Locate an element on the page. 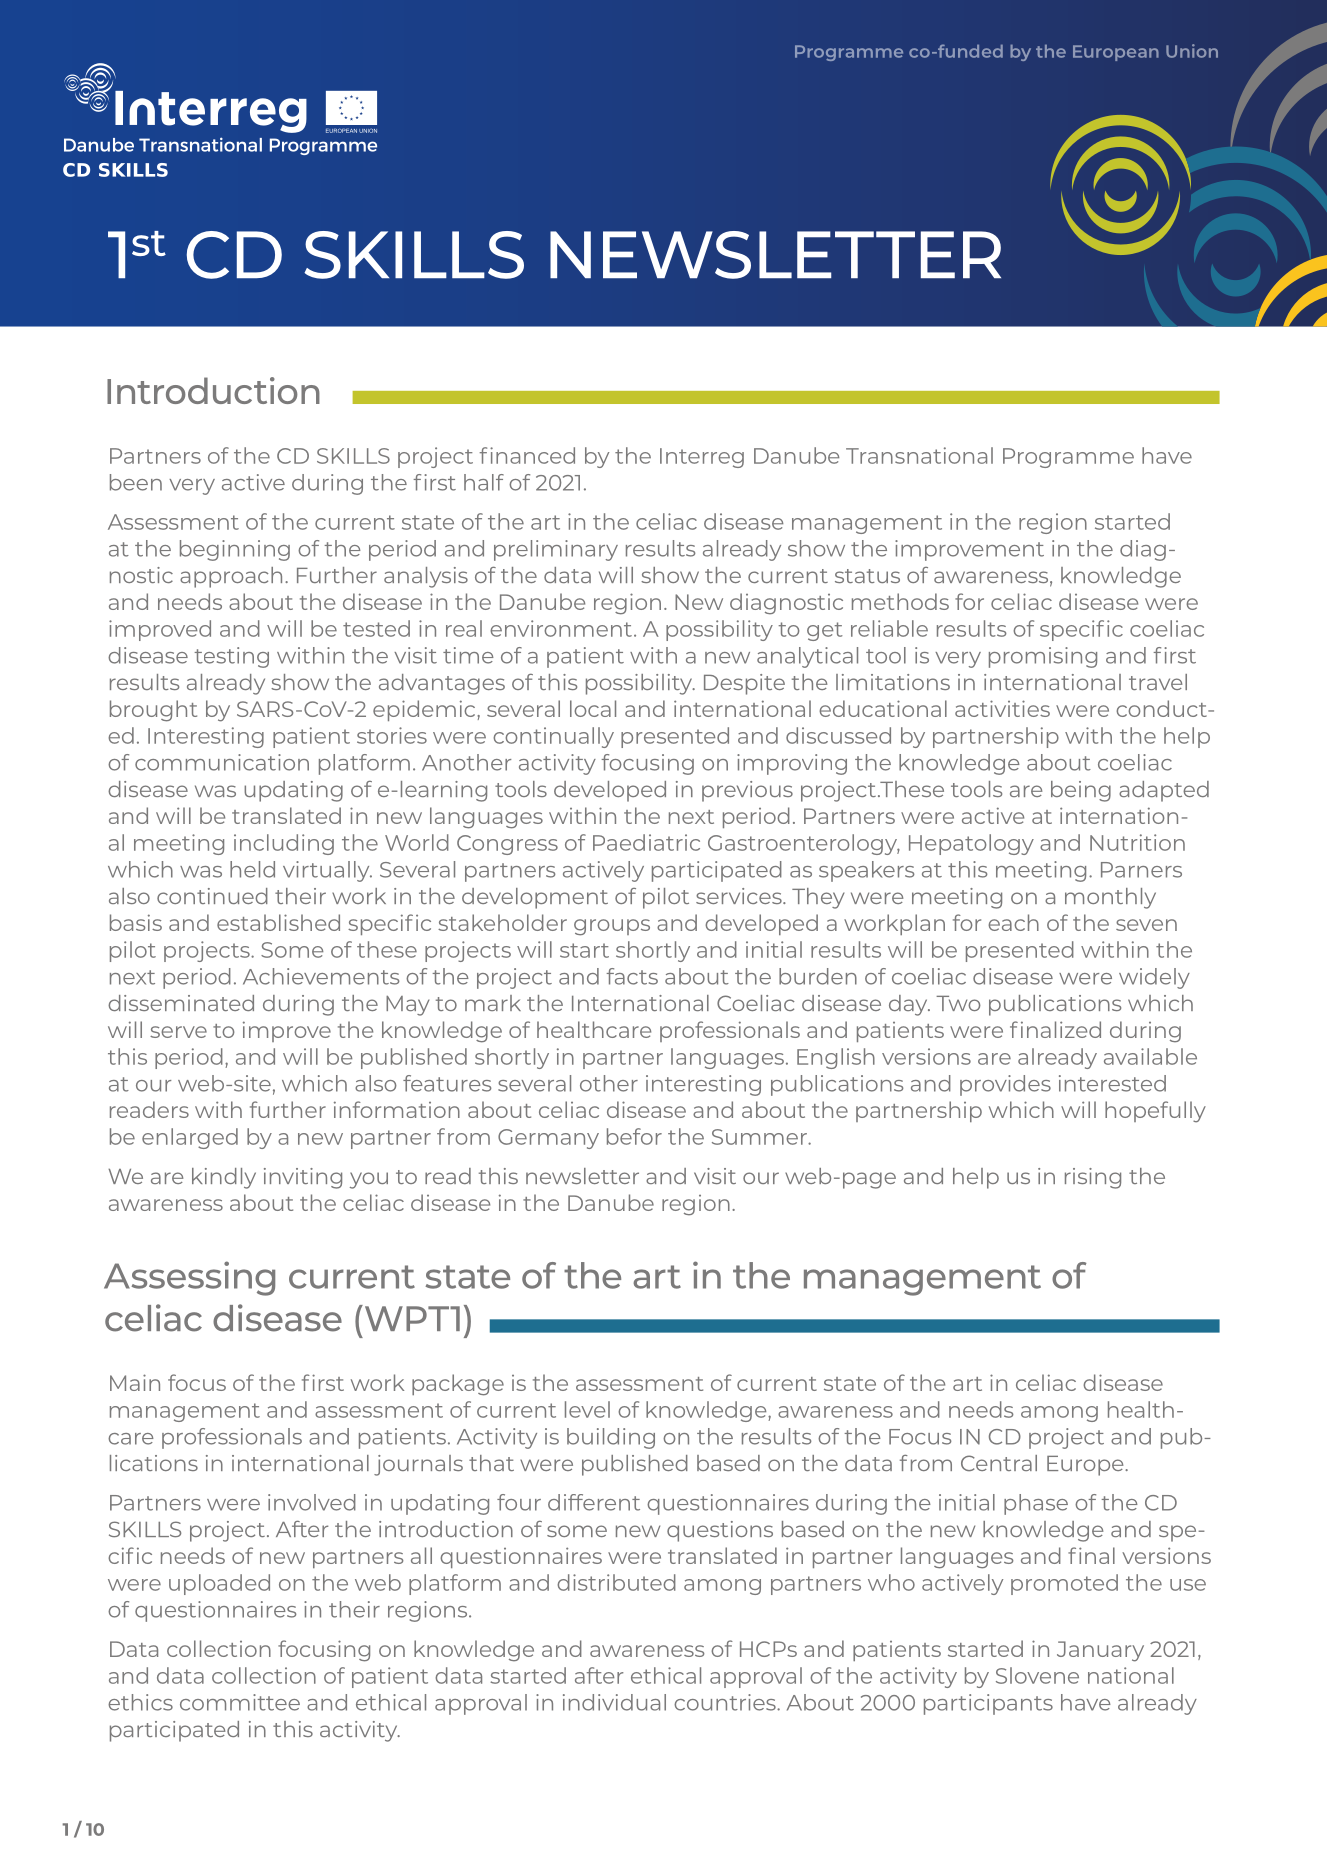 The height and width of the page is (1876, 1327). Union is located at coordinates (1192, 51).
